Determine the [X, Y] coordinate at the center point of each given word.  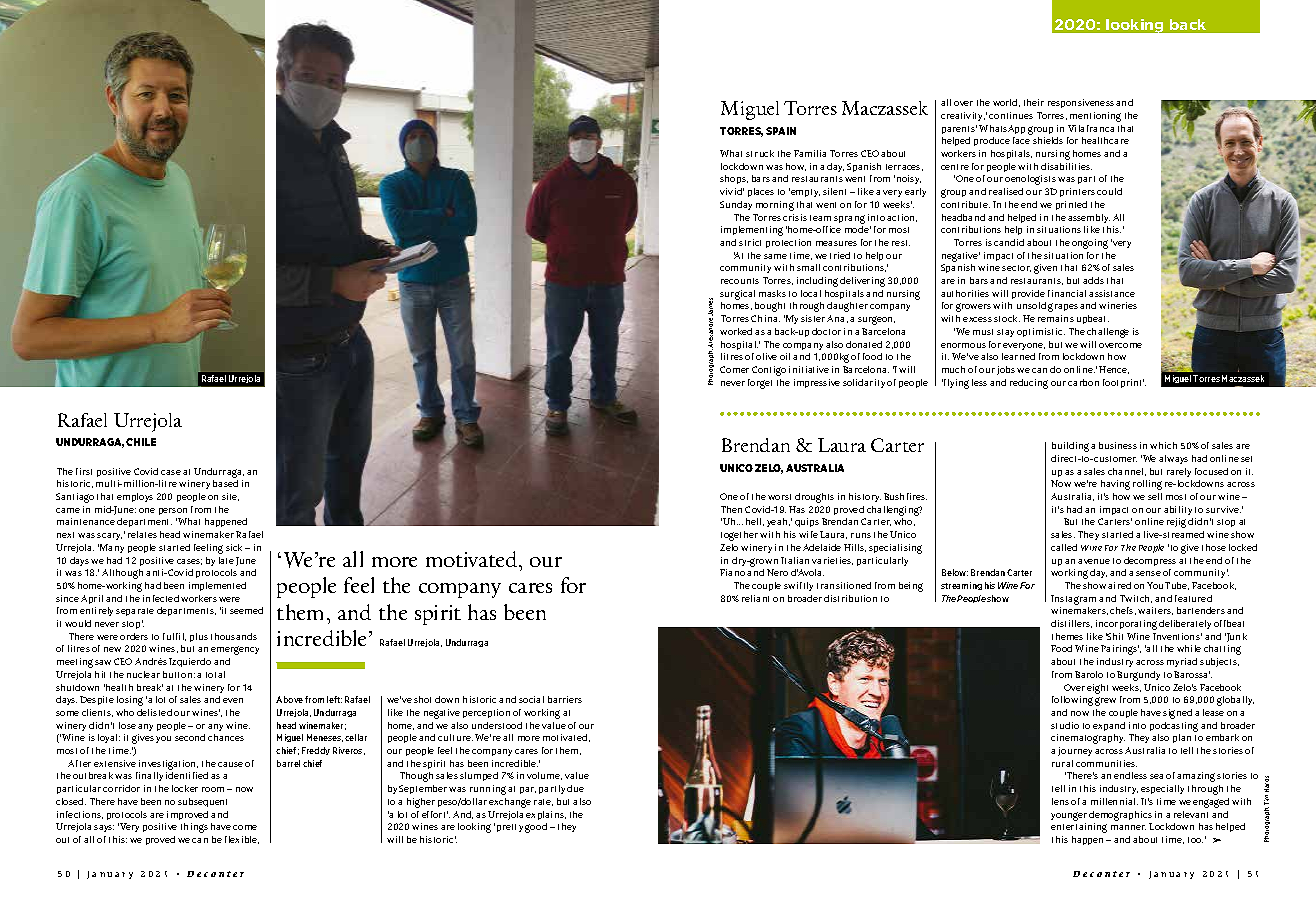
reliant [755, 598]
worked [736, 331]
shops [734, 179]
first [84, 471]
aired [1119, 585]
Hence [1114, 370]
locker [185, 788]
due [575, 788]
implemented [217, 586]
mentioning [1095, 117]
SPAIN [781, 131]
